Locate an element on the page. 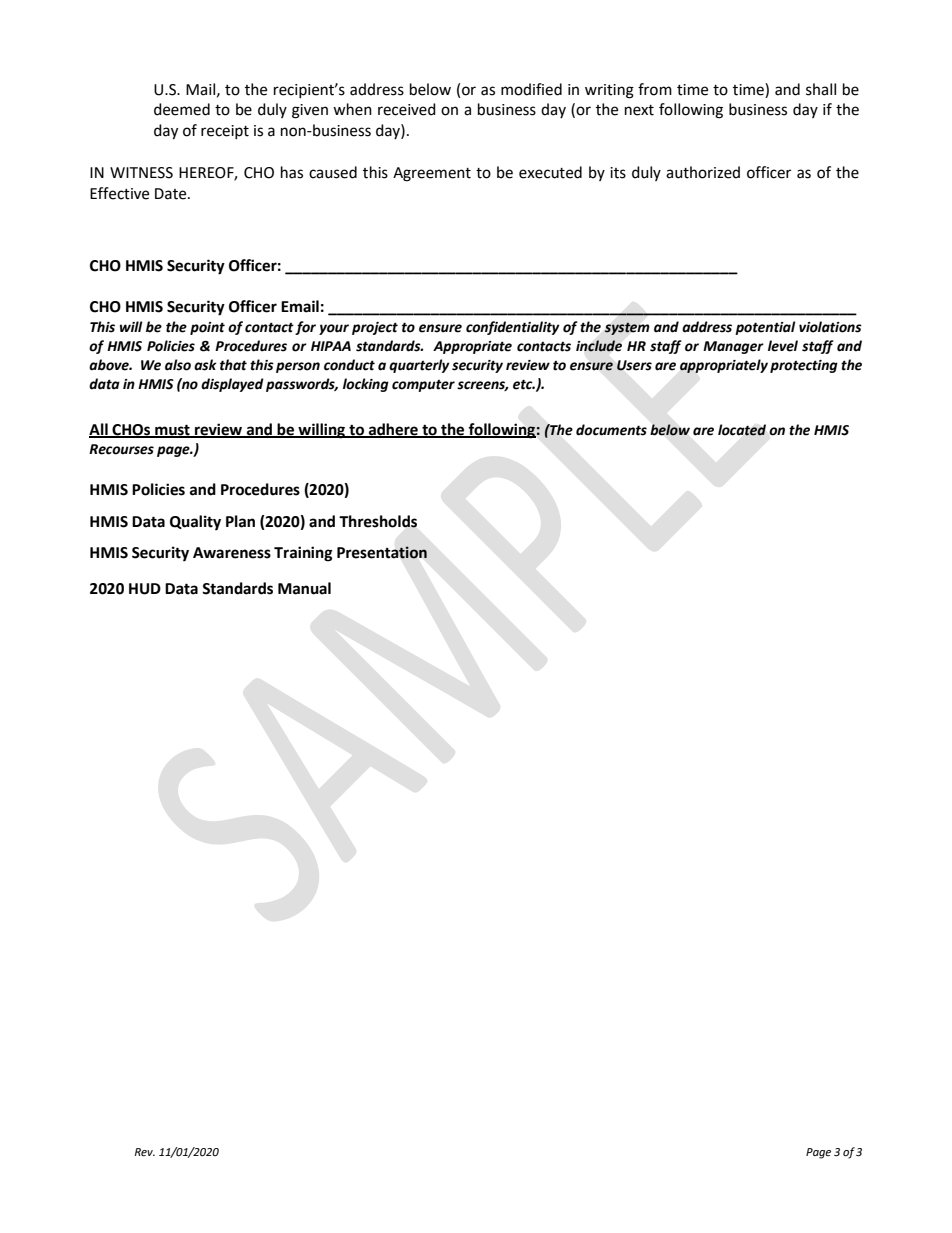 This image has height=1233, width=952. Awareness is located at coordinates (232, 553).
